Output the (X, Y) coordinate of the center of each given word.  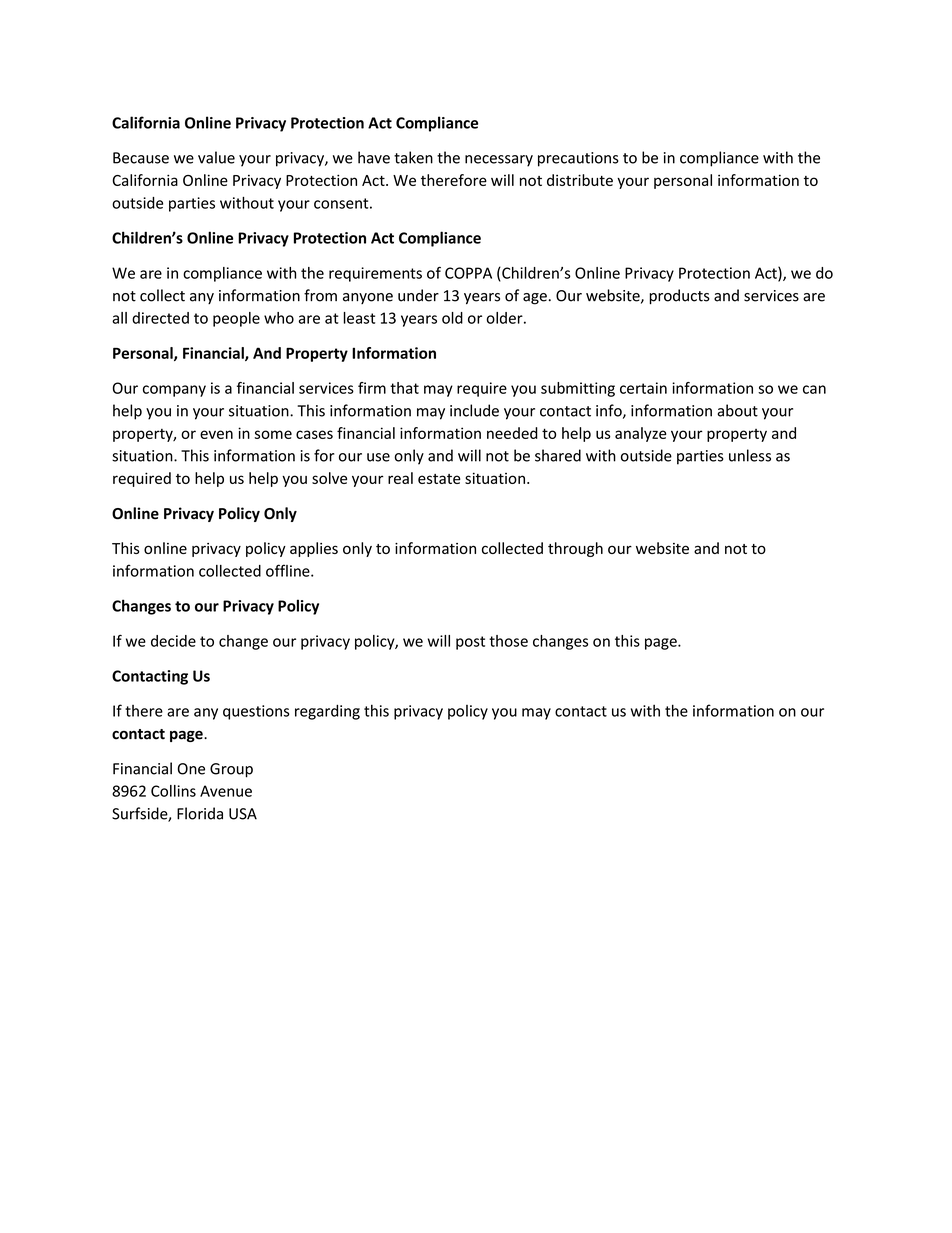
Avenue (226, 791)
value (216, 157)
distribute (580, 180)
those (508, 641)
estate (439, 479)
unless (750, 455)
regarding (327, 712)
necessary (499, 161)
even (216, 434)
